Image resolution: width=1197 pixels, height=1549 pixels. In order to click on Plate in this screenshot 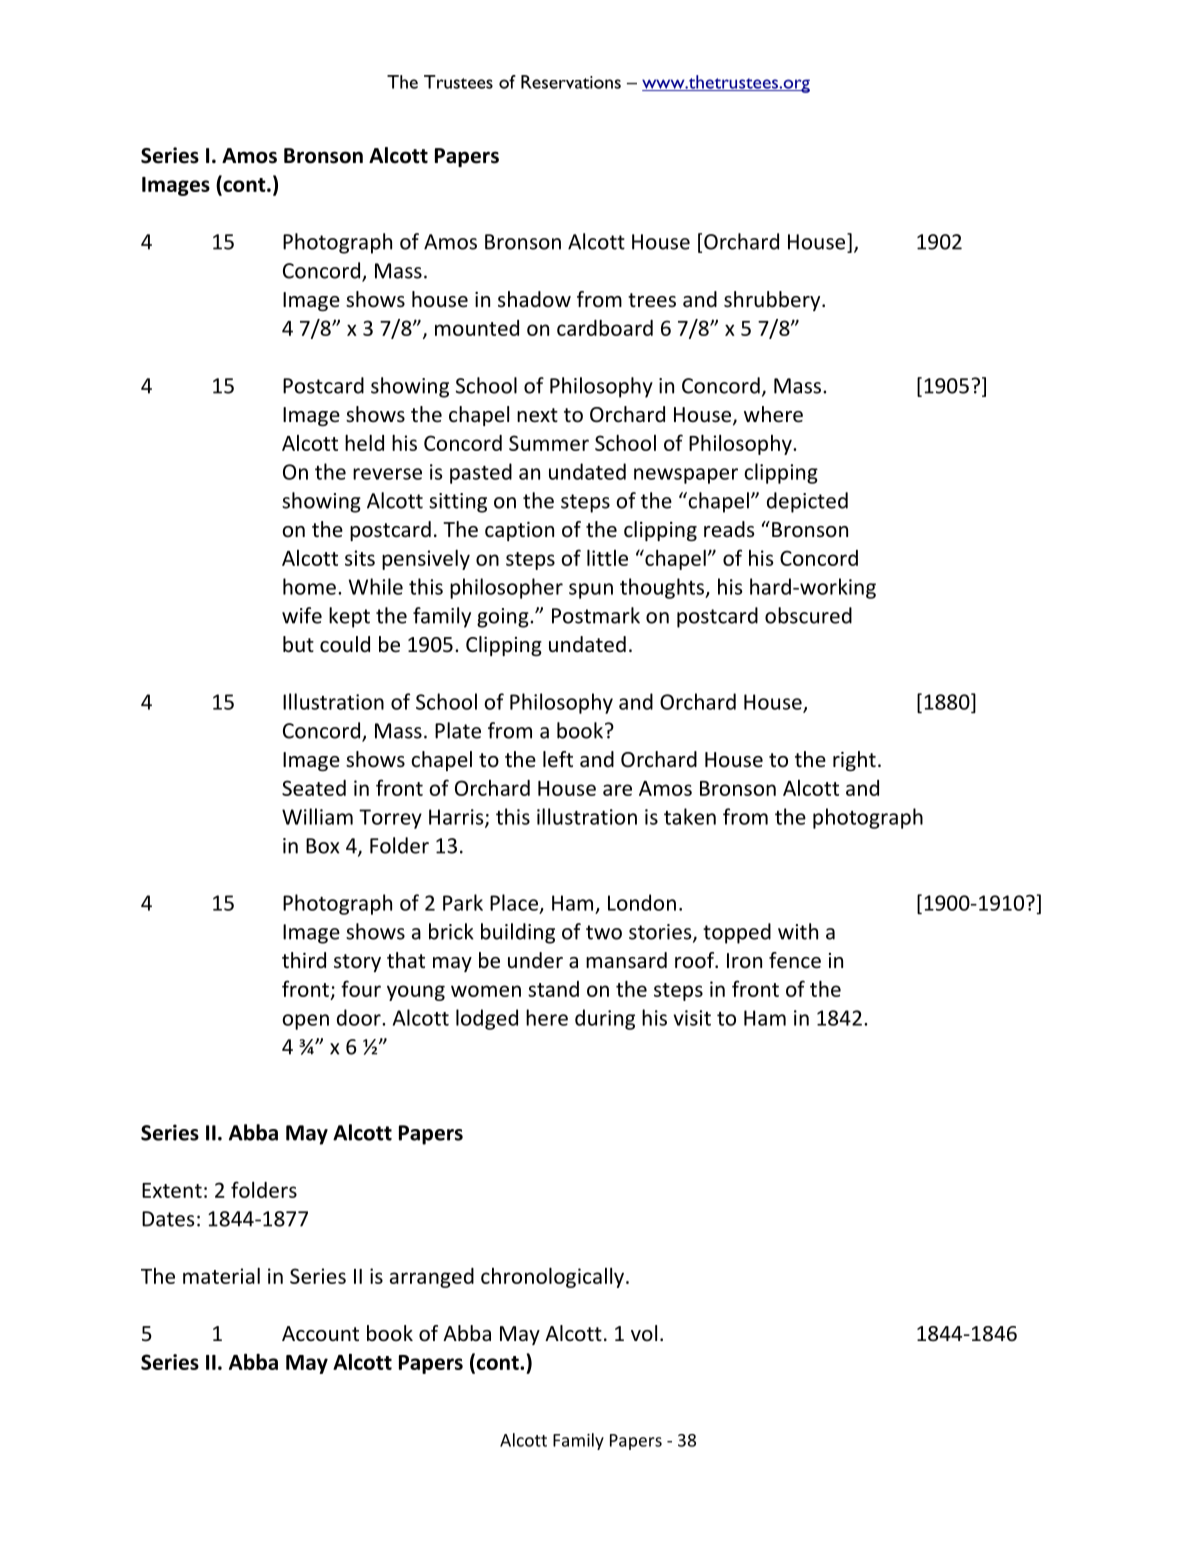, I will do `click(458, 730)`.
